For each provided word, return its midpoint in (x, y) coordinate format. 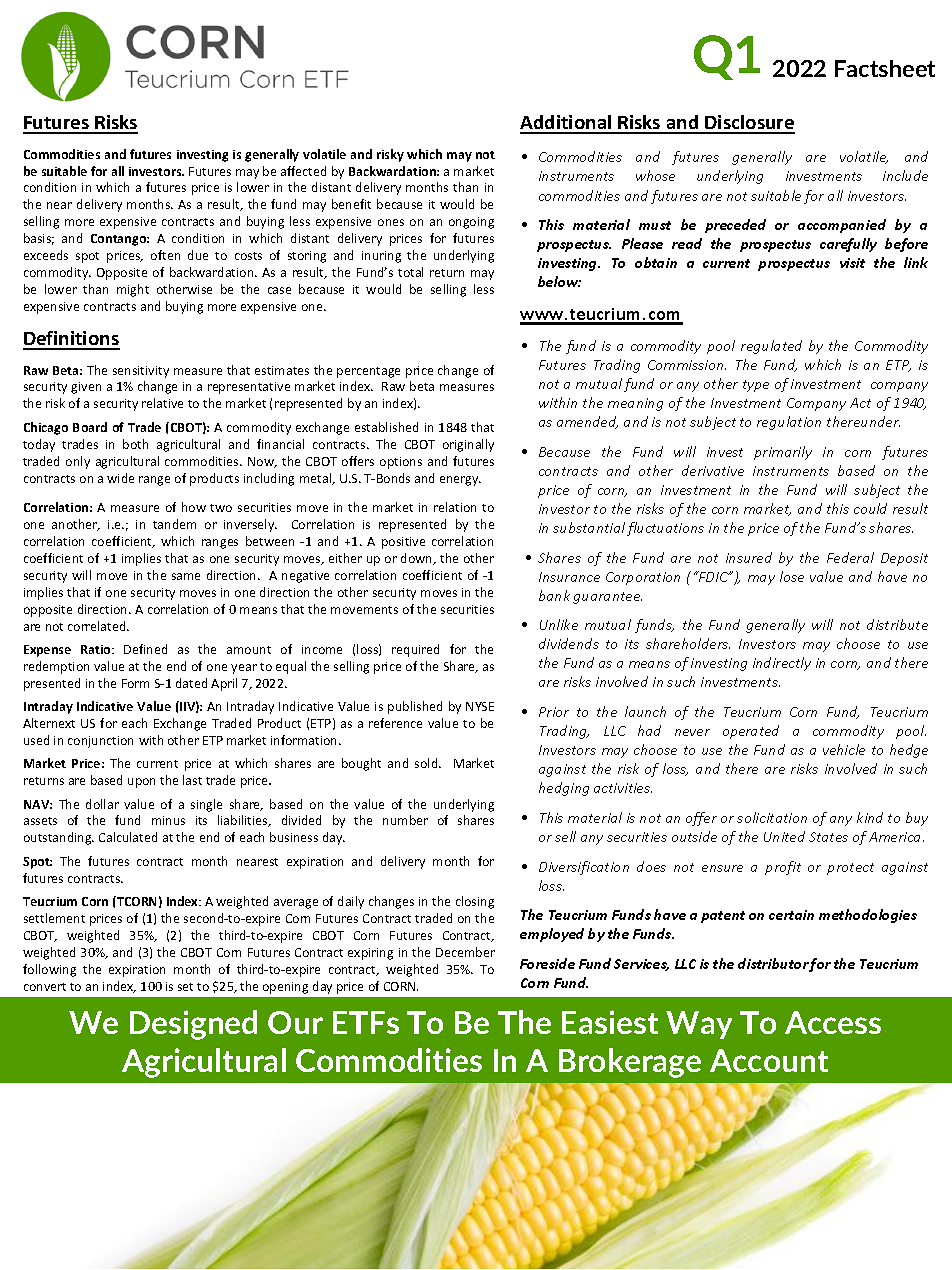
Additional (567, 124)
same (186, 576)
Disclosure (749, 124)
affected (303, 171)
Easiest (610, 1022)
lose (792, 576)
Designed (193, 1025)
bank (554, 595)
